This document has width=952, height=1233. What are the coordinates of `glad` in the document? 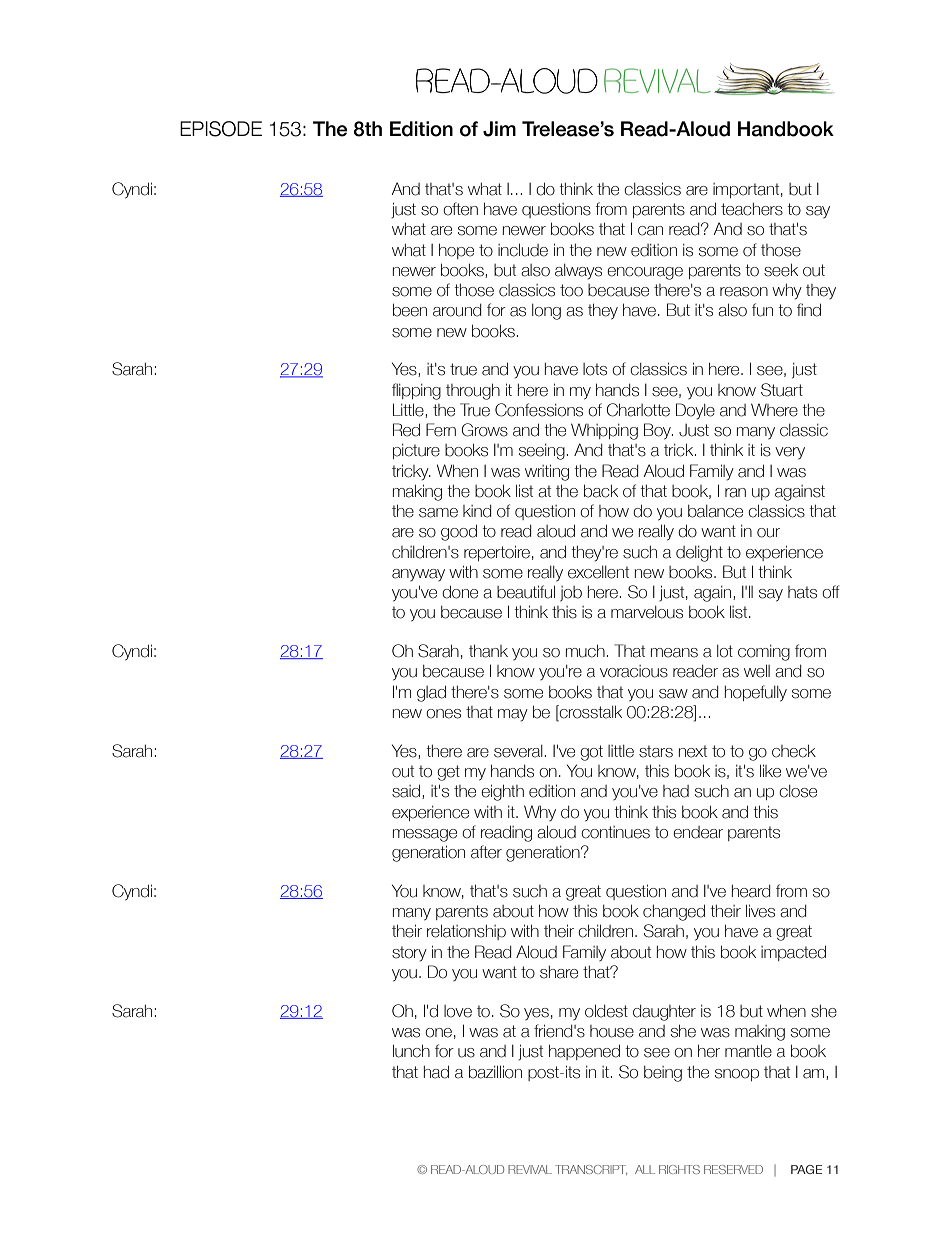 It's located at (431, 694).
